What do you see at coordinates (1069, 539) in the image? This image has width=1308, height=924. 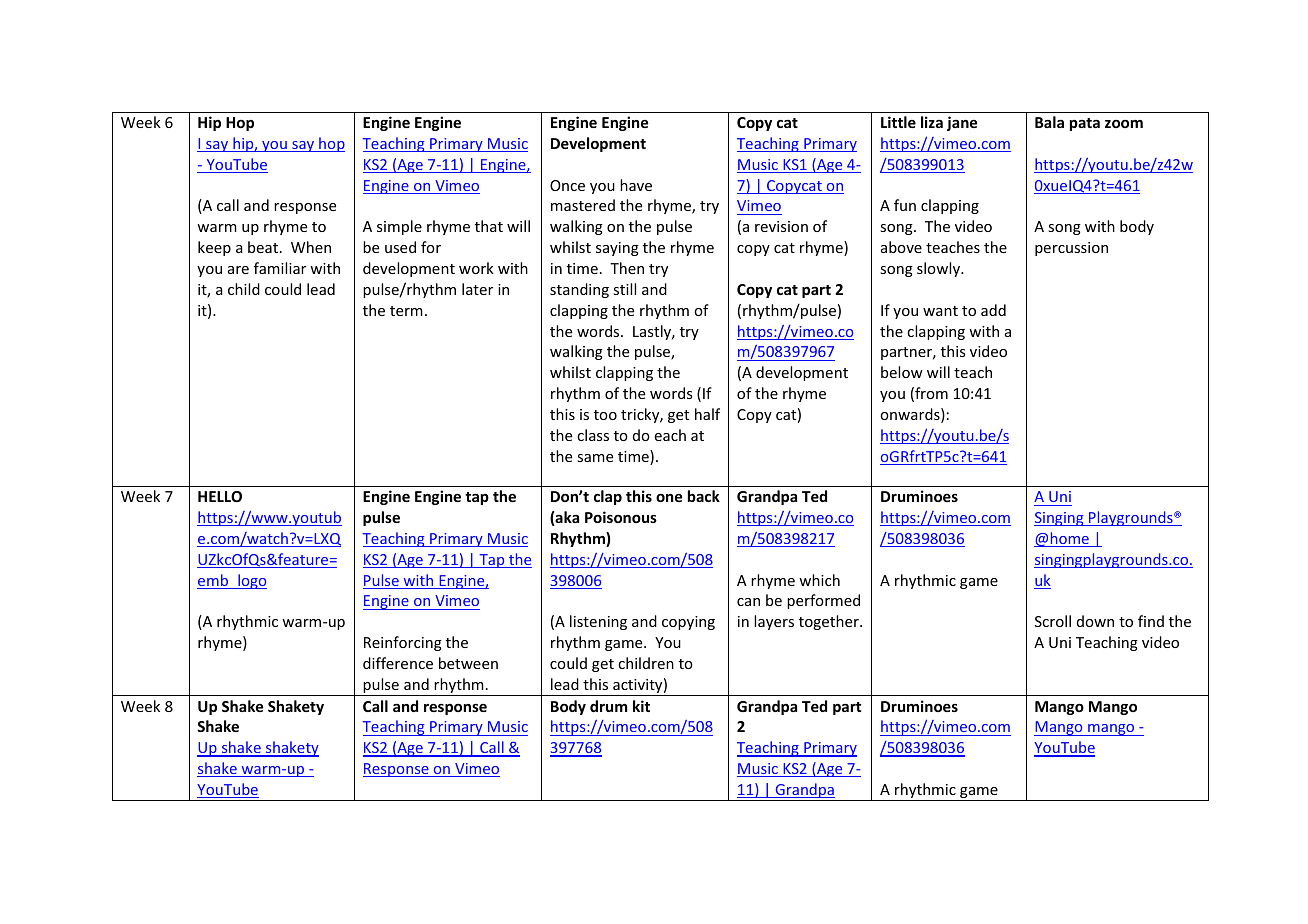 I see `home` at bounding box center [1069, 539].
